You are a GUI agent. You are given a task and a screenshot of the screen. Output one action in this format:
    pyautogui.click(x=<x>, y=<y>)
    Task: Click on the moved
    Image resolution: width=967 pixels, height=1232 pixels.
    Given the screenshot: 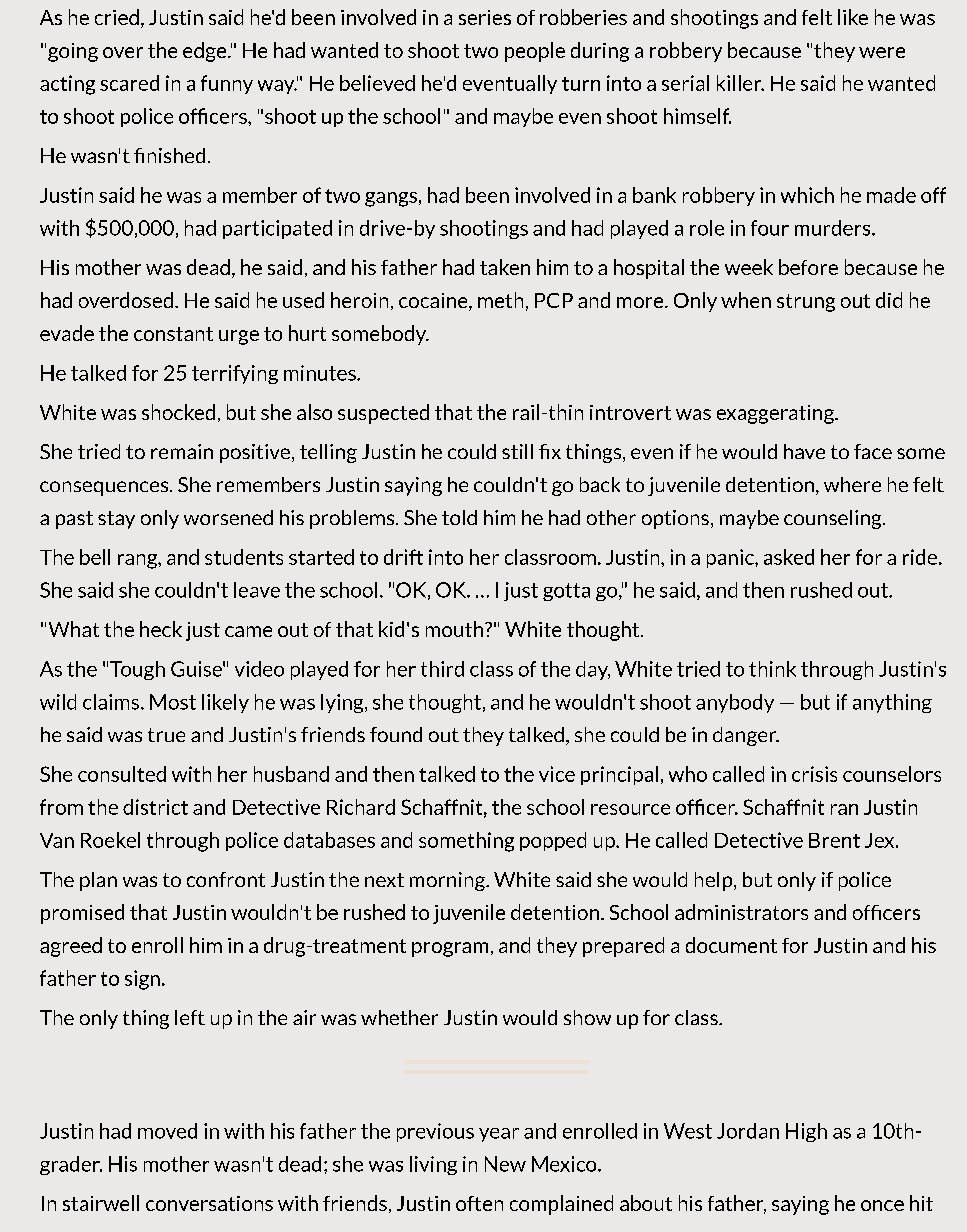 What is the action you would take?
    pyautogui.click(x=167, y=1131)
